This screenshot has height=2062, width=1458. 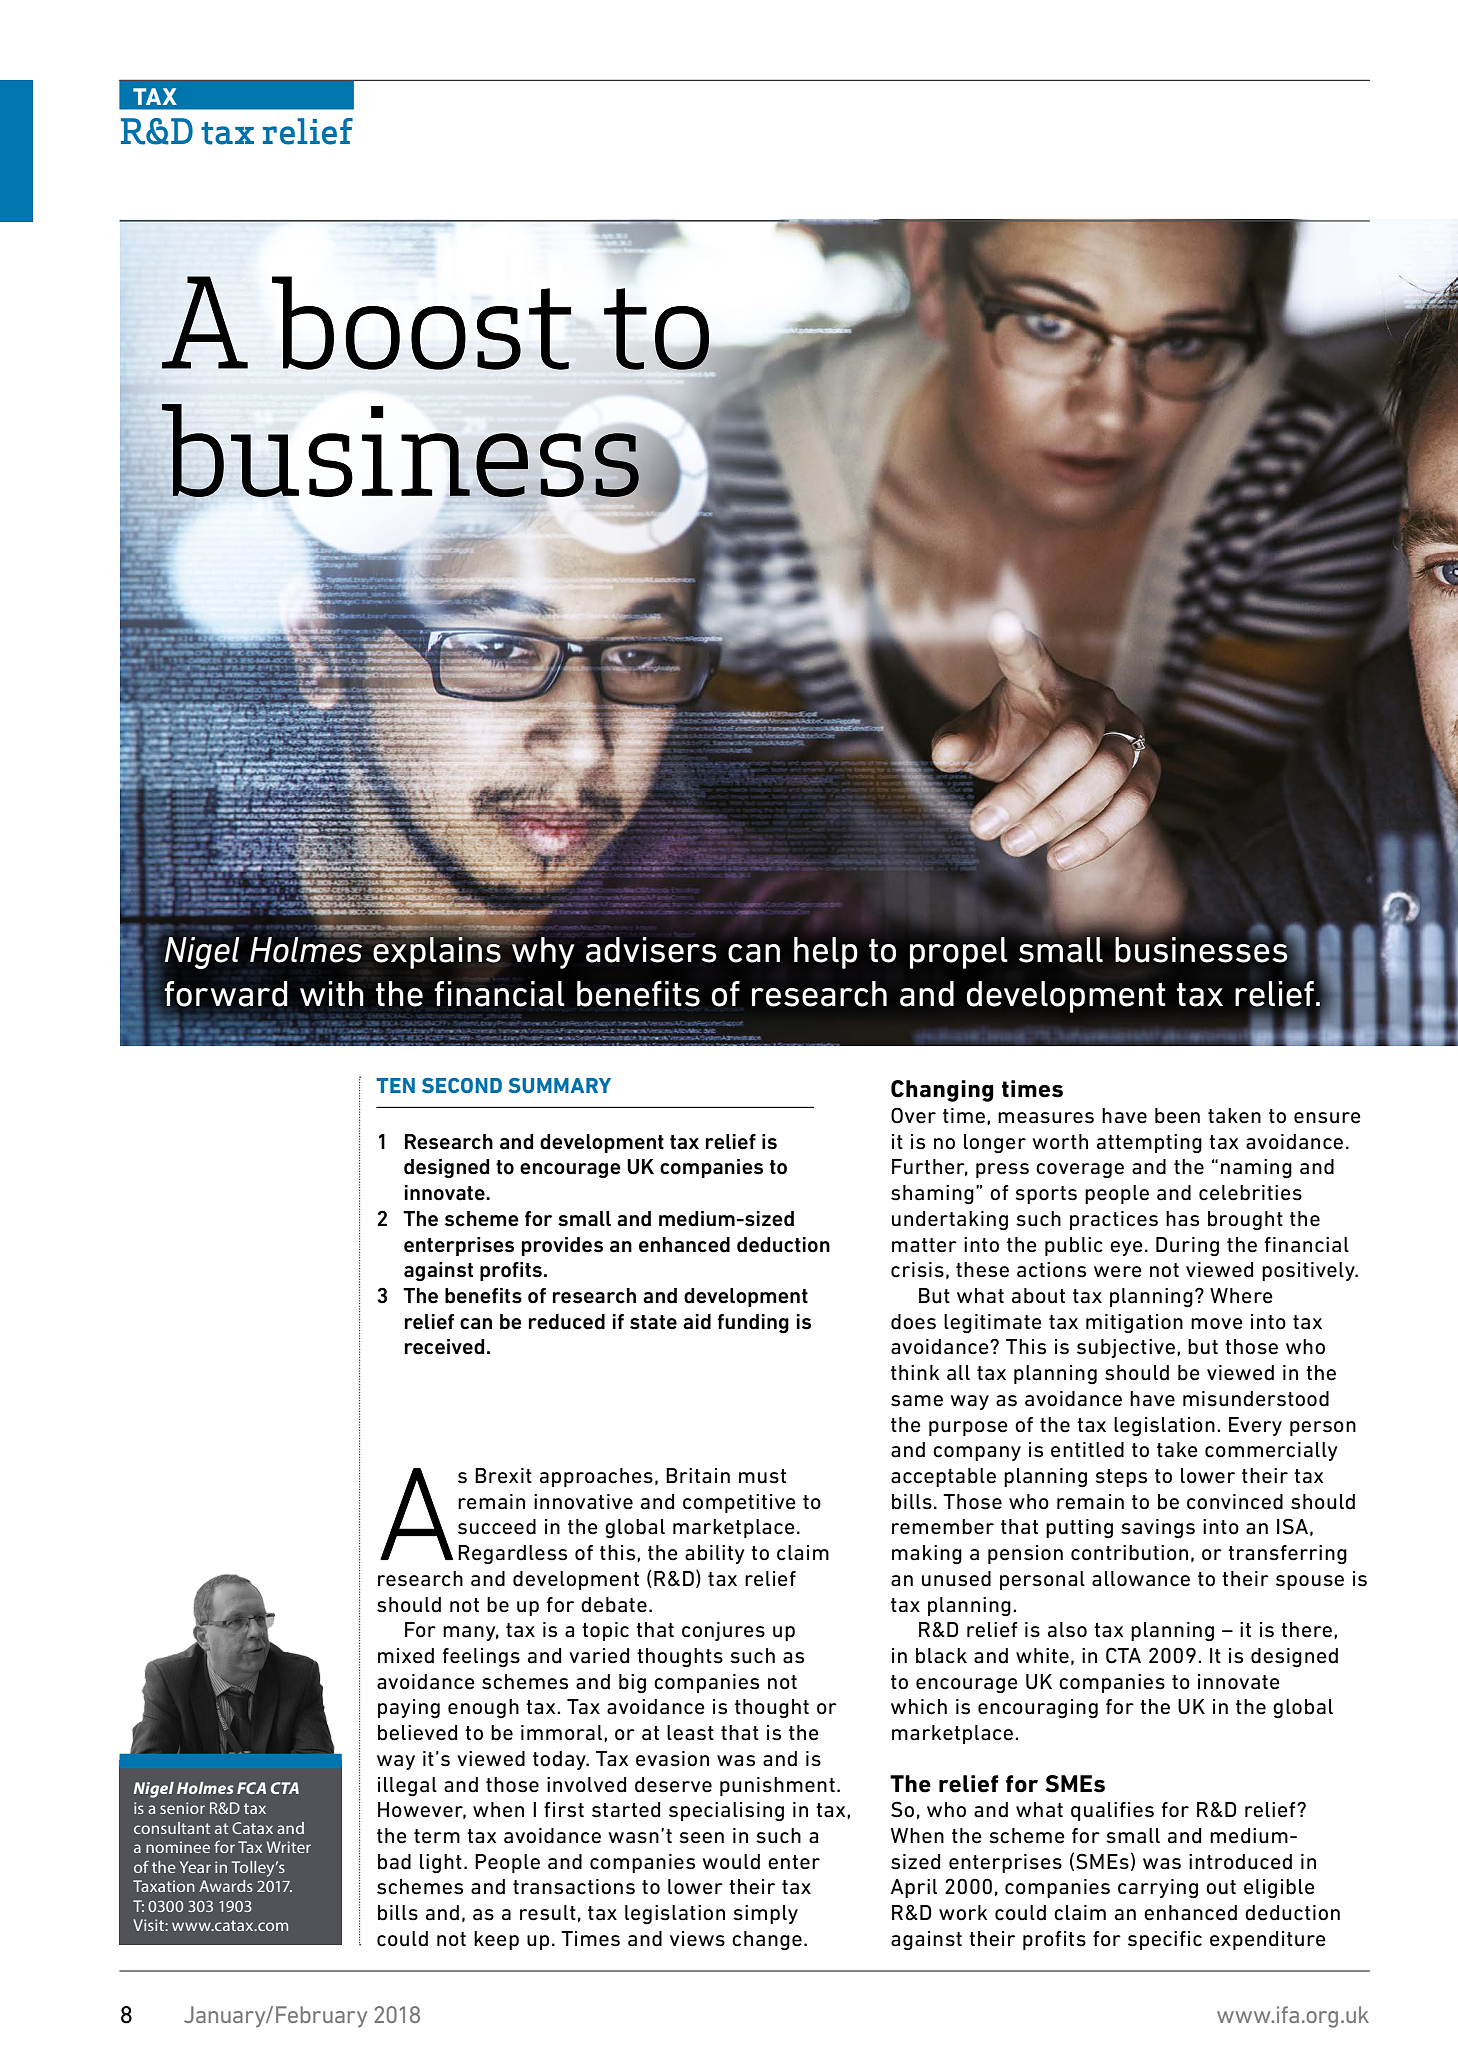 I want to click on received, so click(x=445, y=1347).
